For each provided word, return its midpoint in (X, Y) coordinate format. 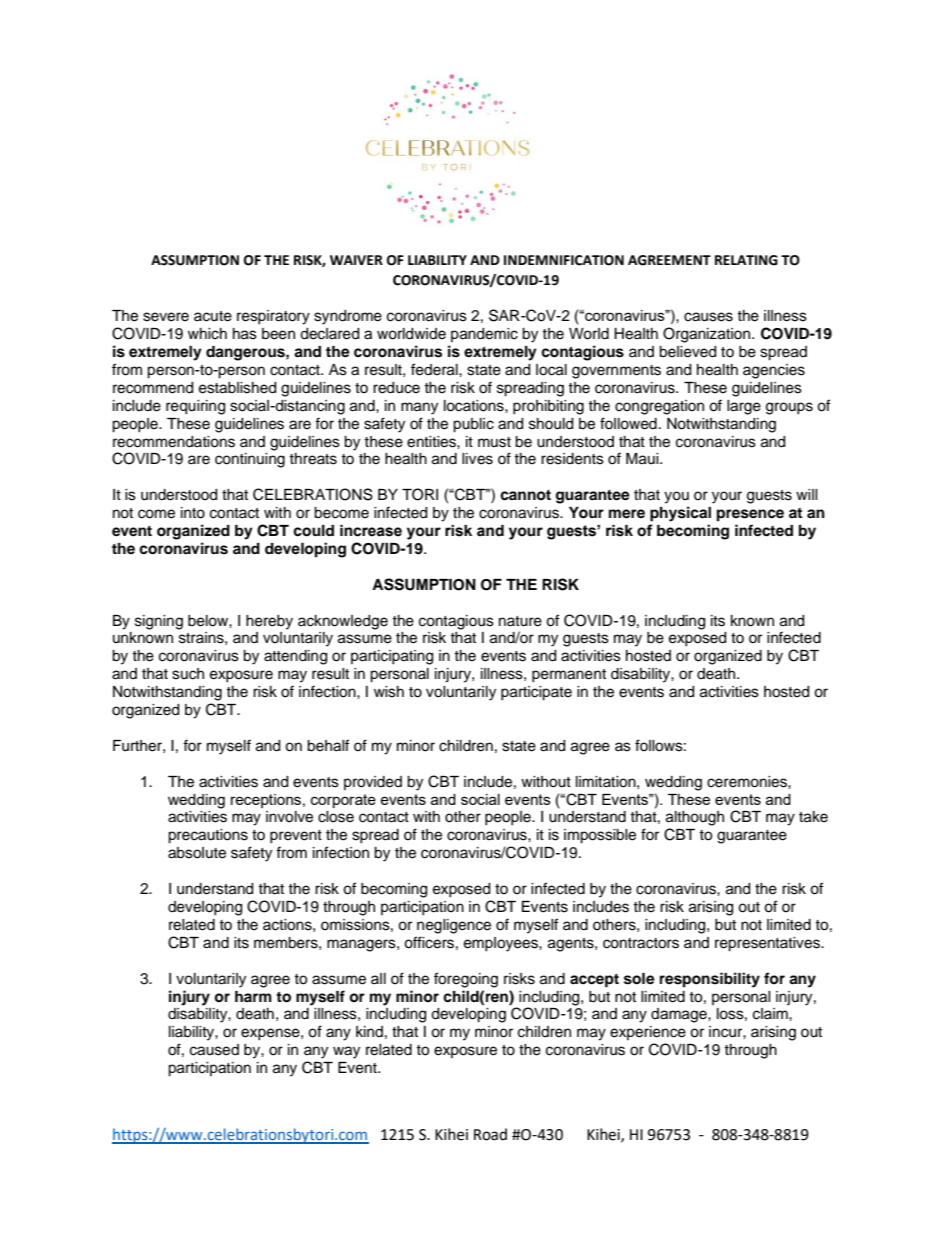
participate (536, 693)
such (188, 674)
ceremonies (748, 782)
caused (214, 1050)
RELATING (746, 260)
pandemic (484, 335)
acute (213, 316)
